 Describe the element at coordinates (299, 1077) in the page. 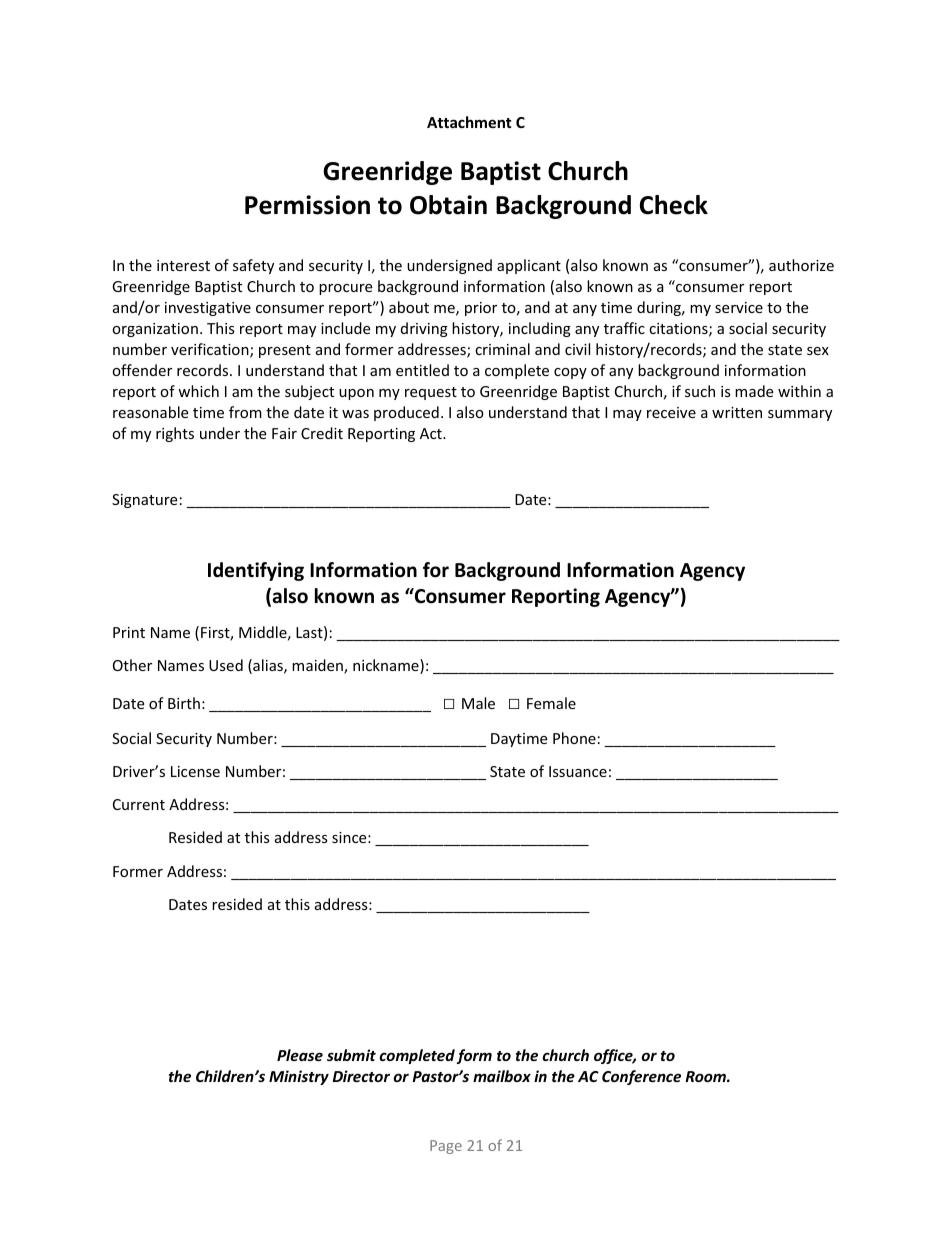

I see `Ministry` at that location.
